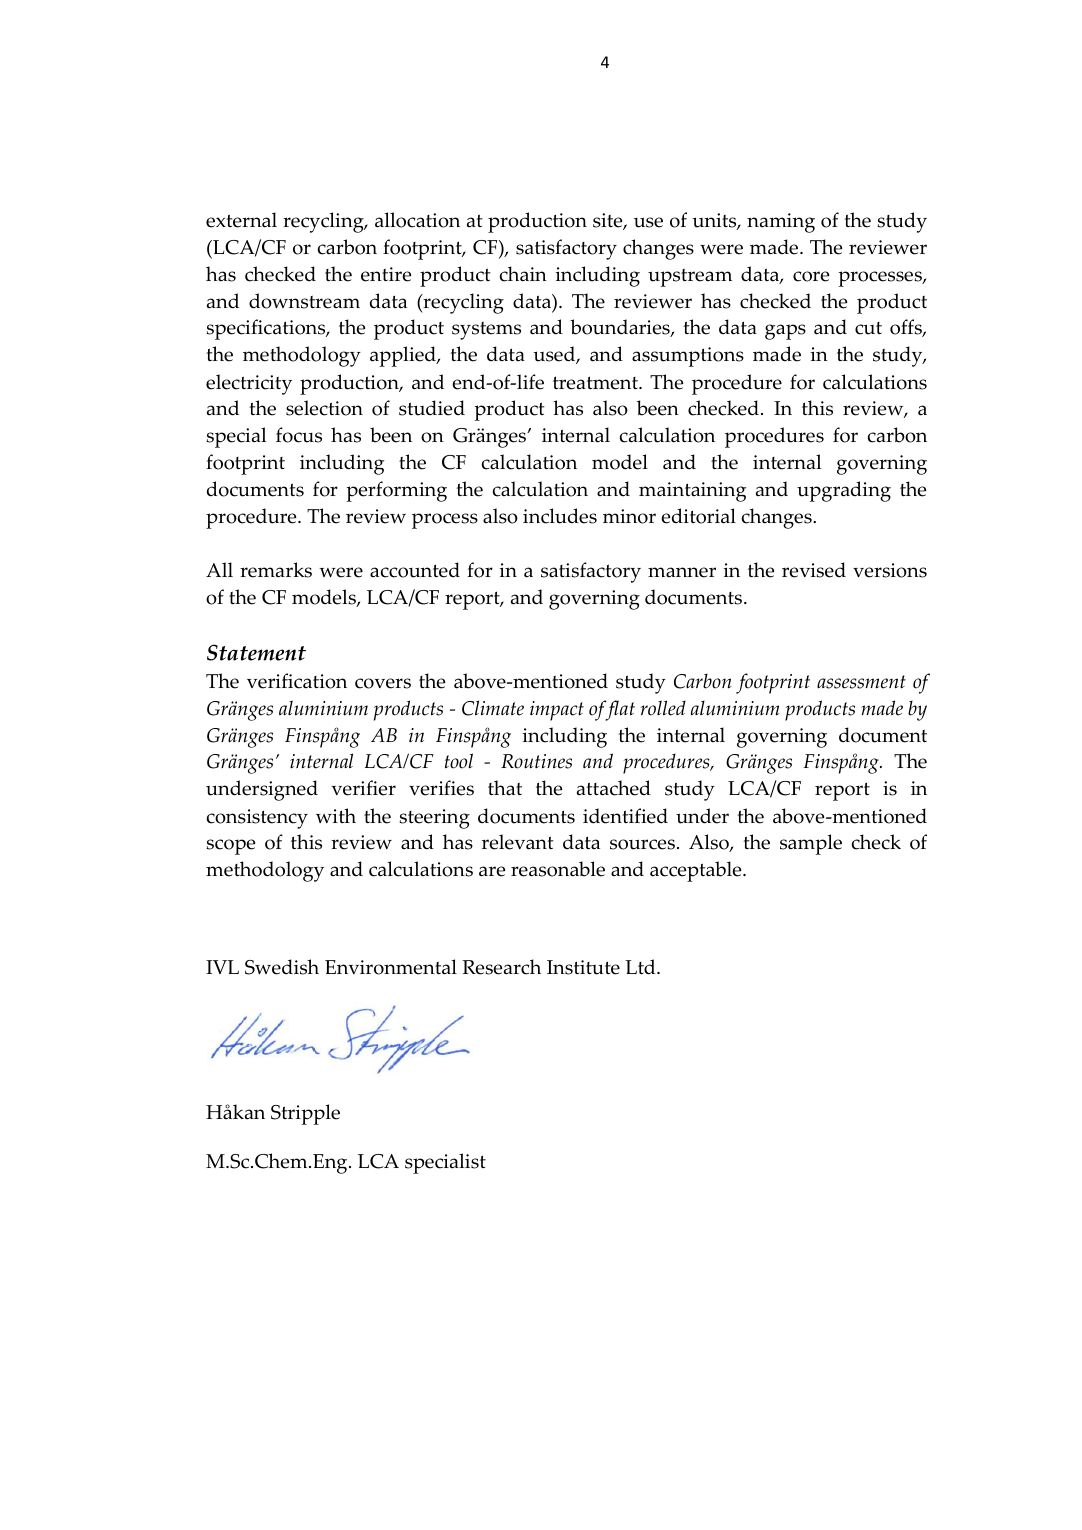 The height and width of the image is (1530, 1082). I want to click on remarks, so click(276, 570).
